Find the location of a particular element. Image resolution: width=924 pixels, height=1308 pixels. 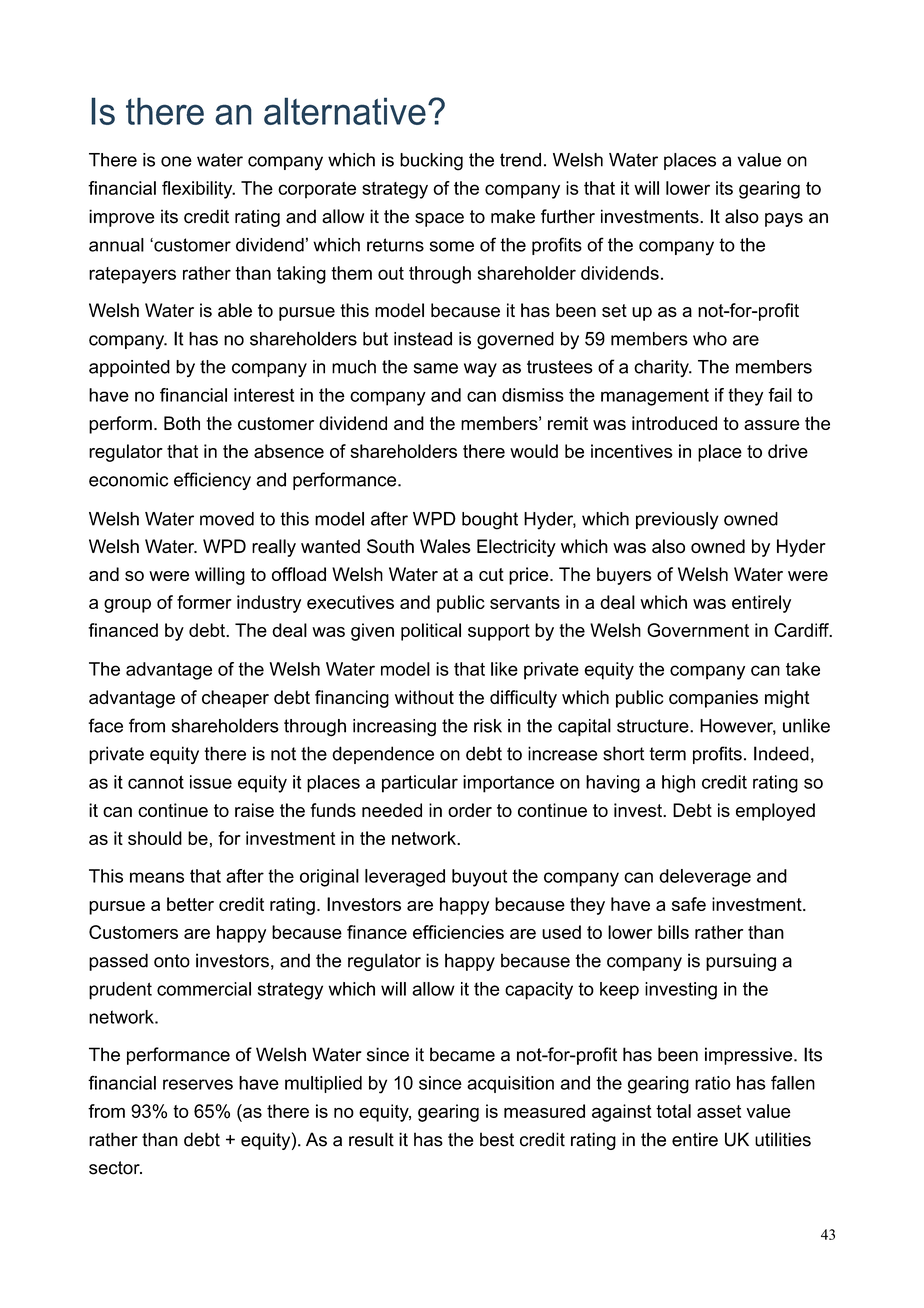

best is located at coordinates (497, 1139).
